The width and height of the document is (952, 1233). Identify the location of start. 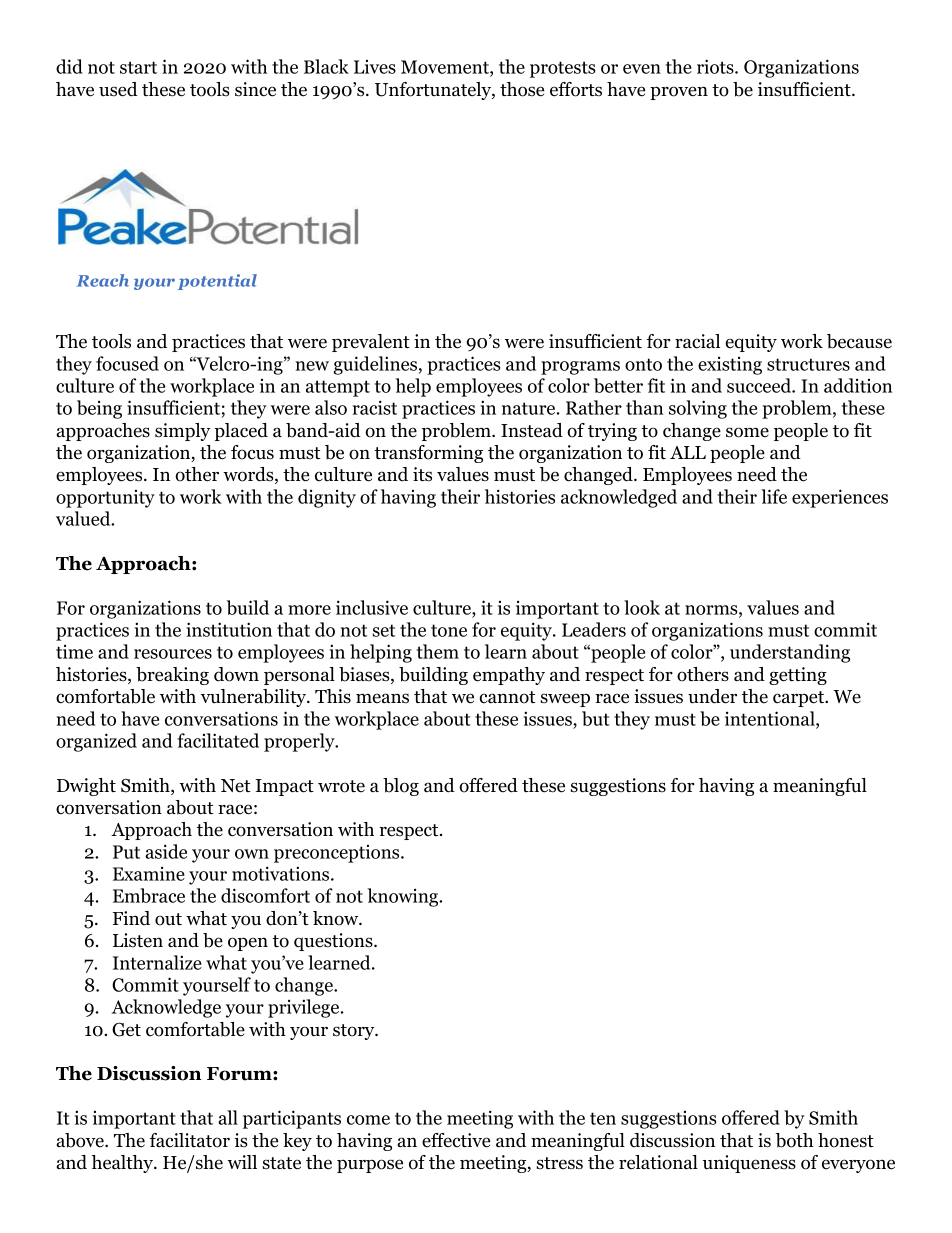
(138, 67).
